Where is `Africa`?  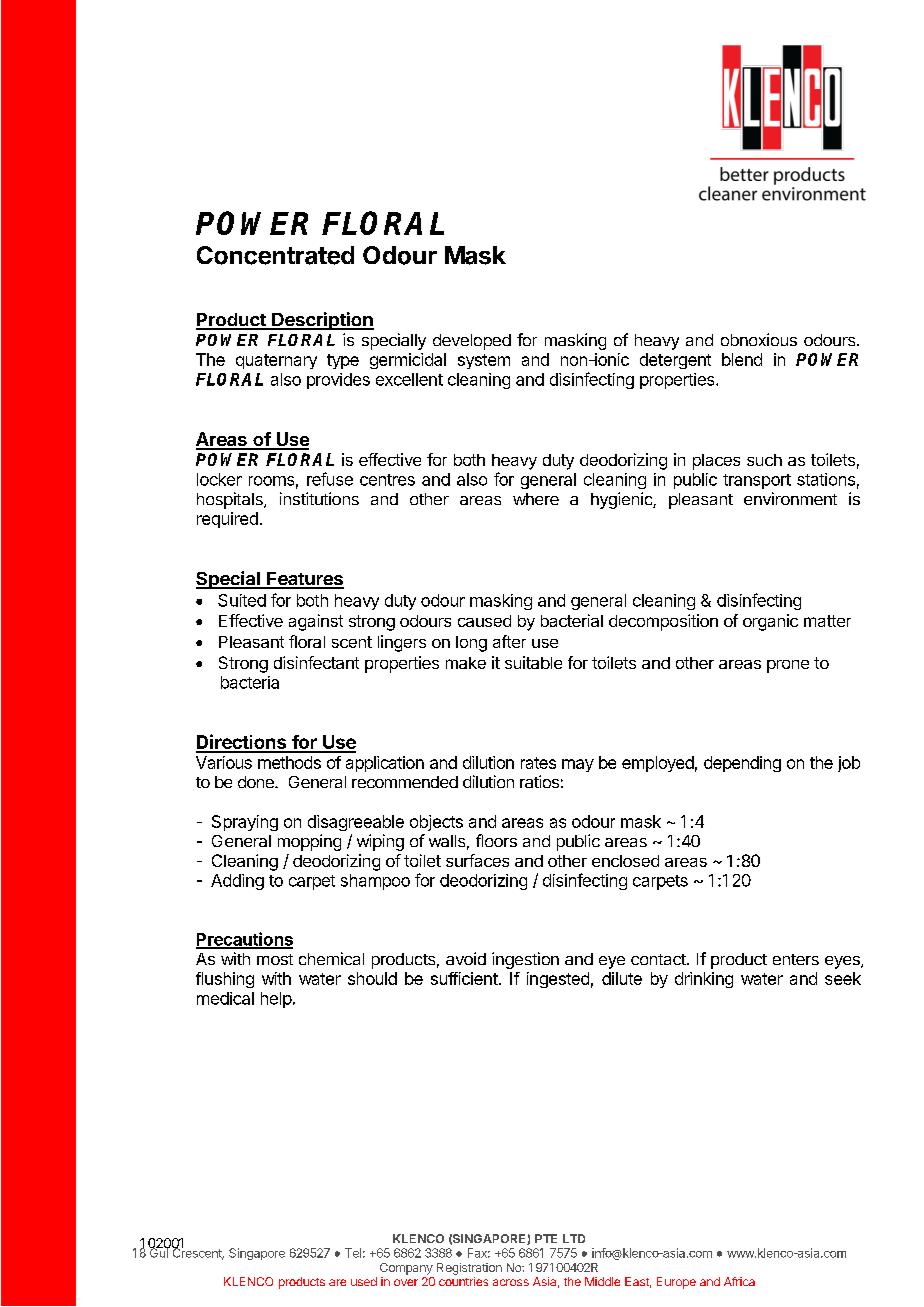 Africa is located at coordinates (739, 1281).
